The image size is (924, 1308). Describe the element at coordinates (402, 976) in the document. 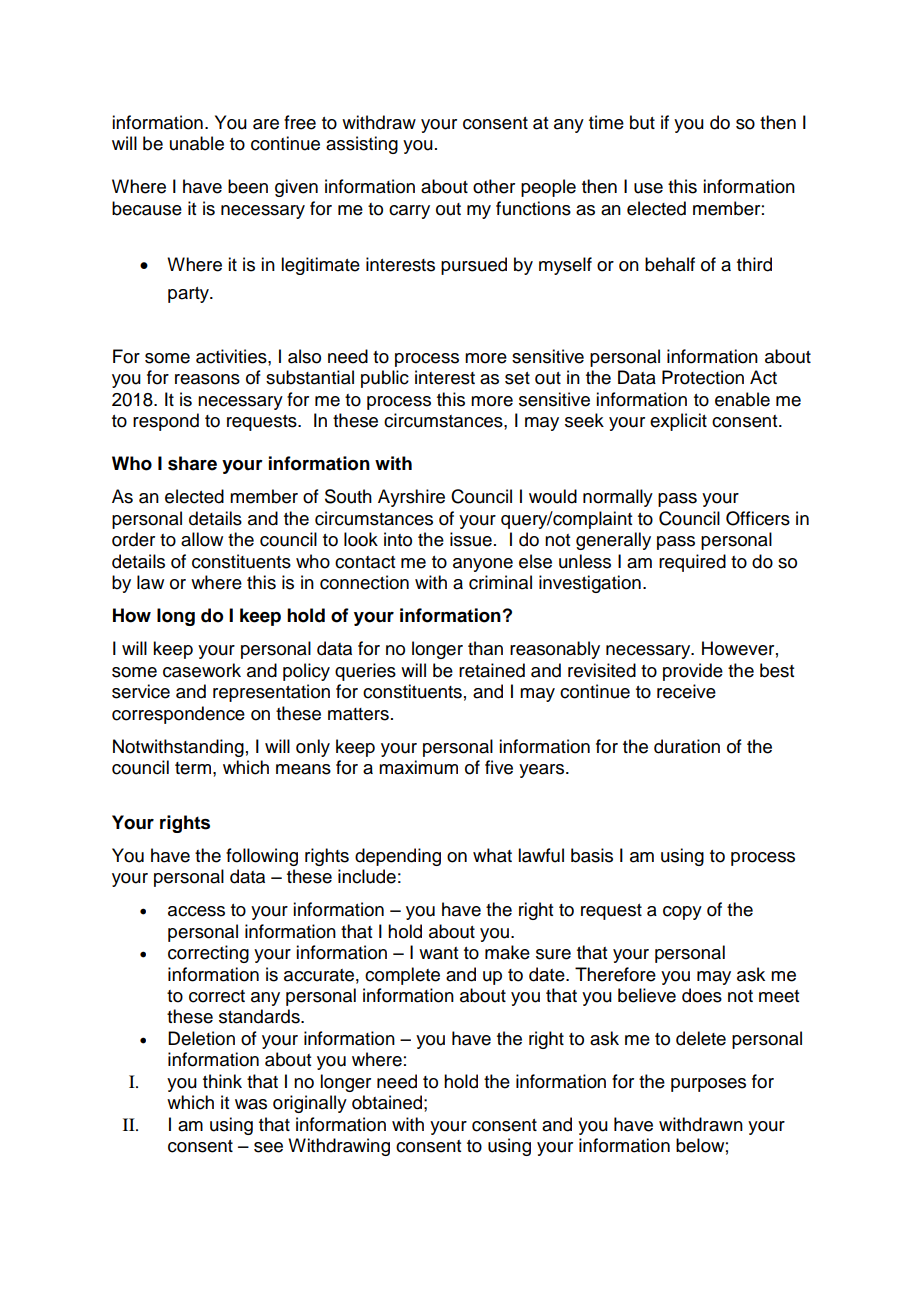

I see `complete` at that location.
